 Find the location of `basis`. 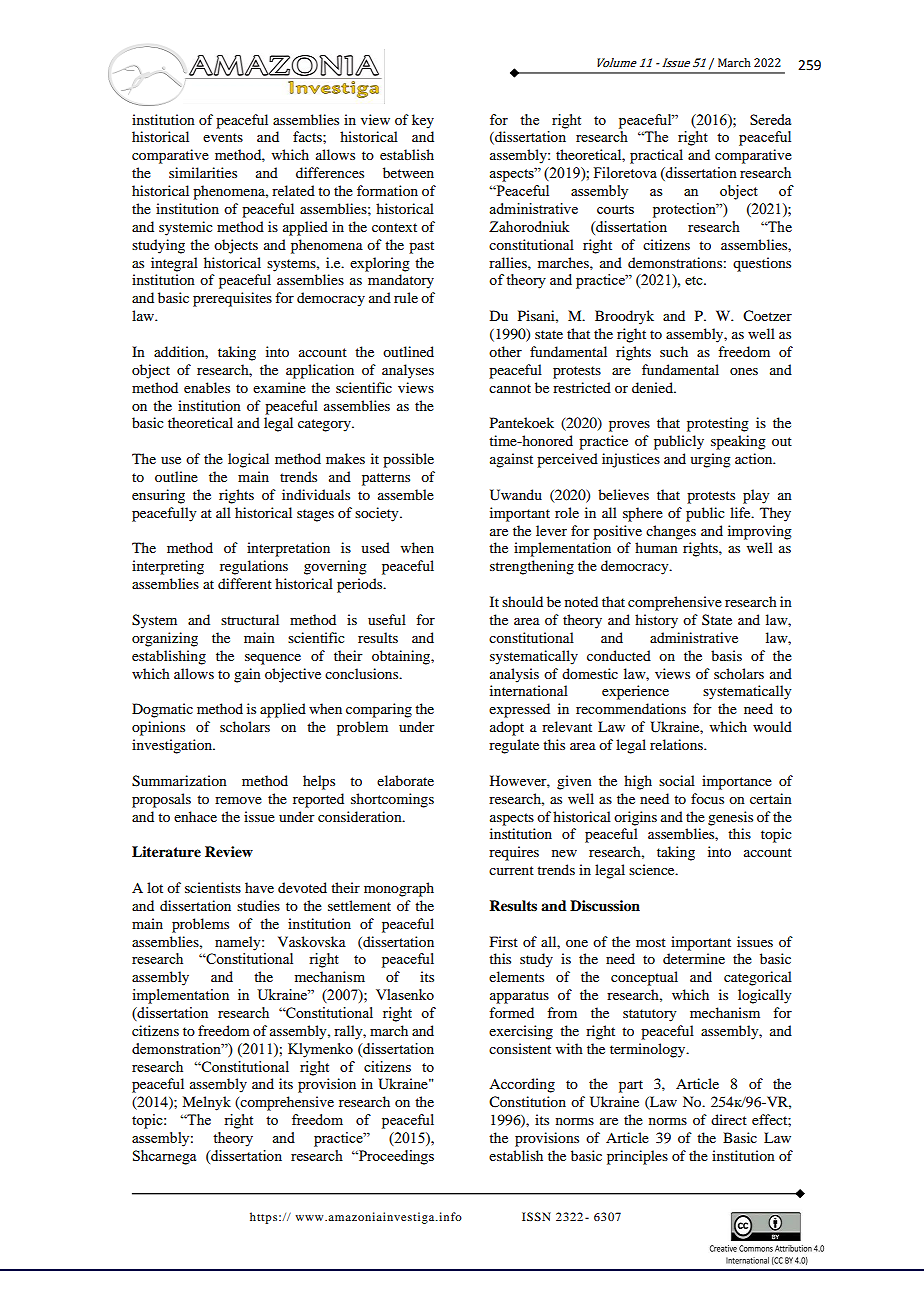

basis is located at coordinates (726, 655).
